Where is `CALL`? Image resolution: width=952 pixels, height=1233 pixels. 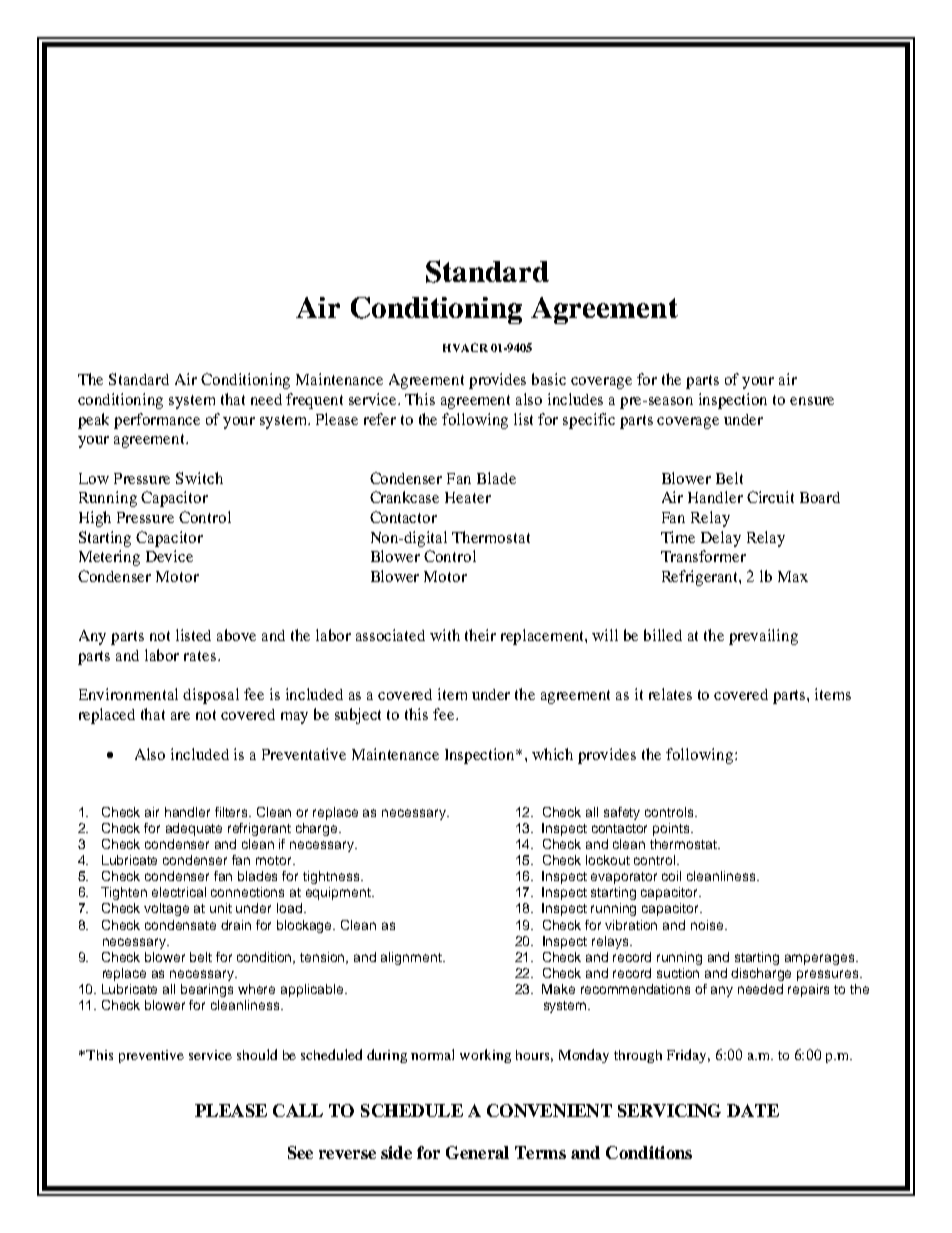
CALL is located at coordinates (298, 1110).
